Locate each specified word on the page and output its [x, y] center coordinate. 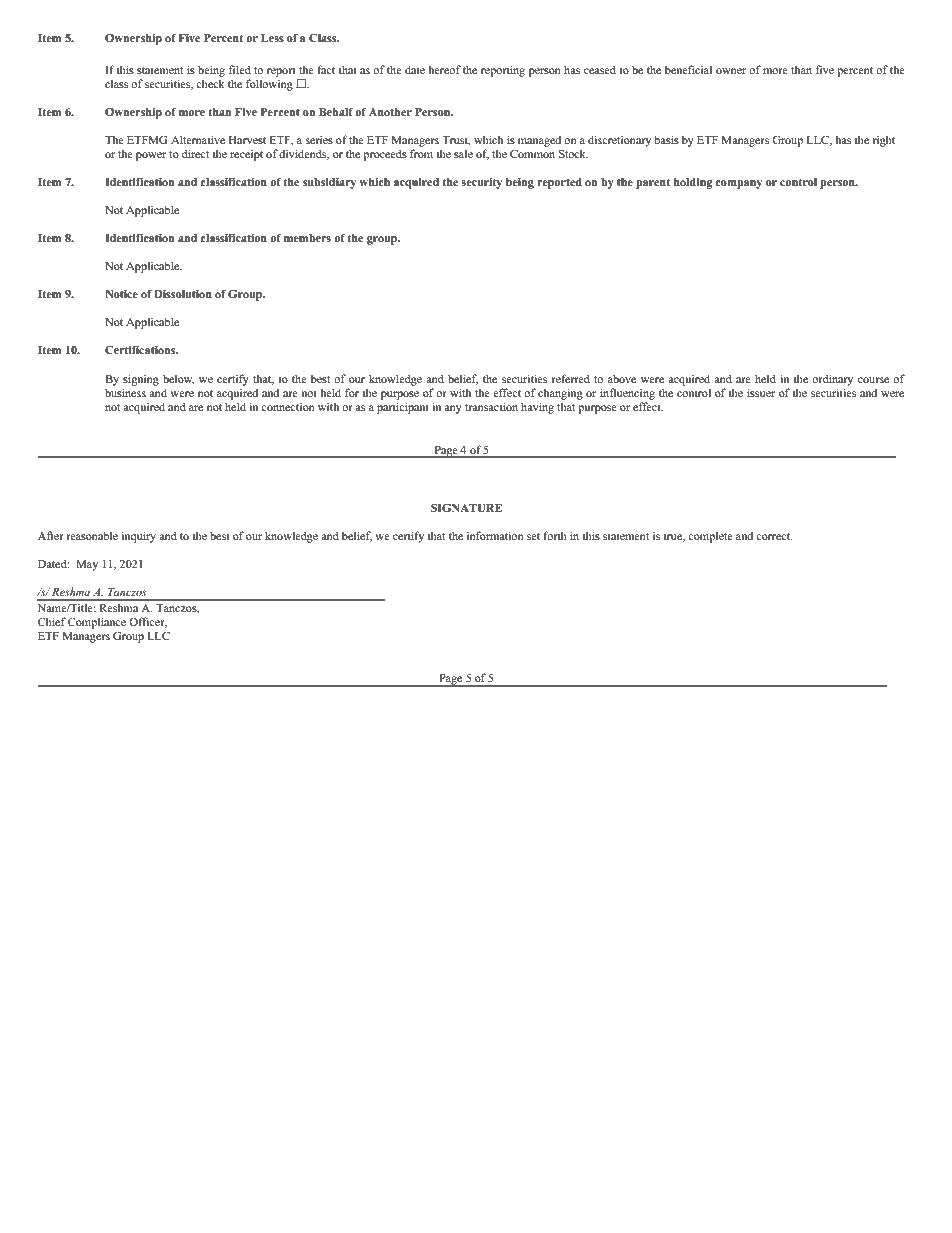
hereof [444, 69]
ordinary [832, 380]
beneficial [688, 69]
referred [571, 378]
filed [240, 69]
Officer [148, 622]
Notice [121, 294]
